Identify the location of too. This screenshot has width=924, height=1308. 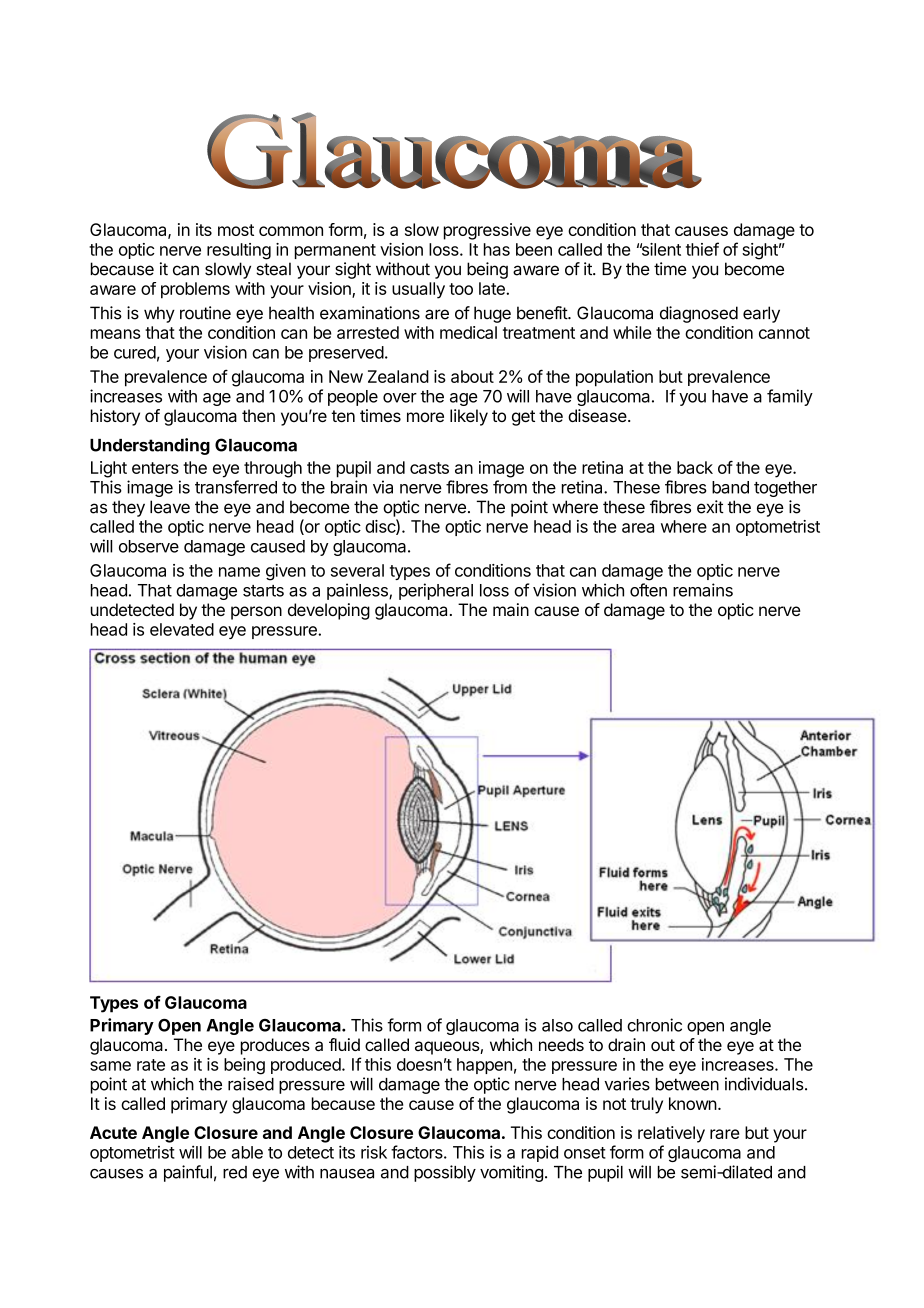
(461, 289).
